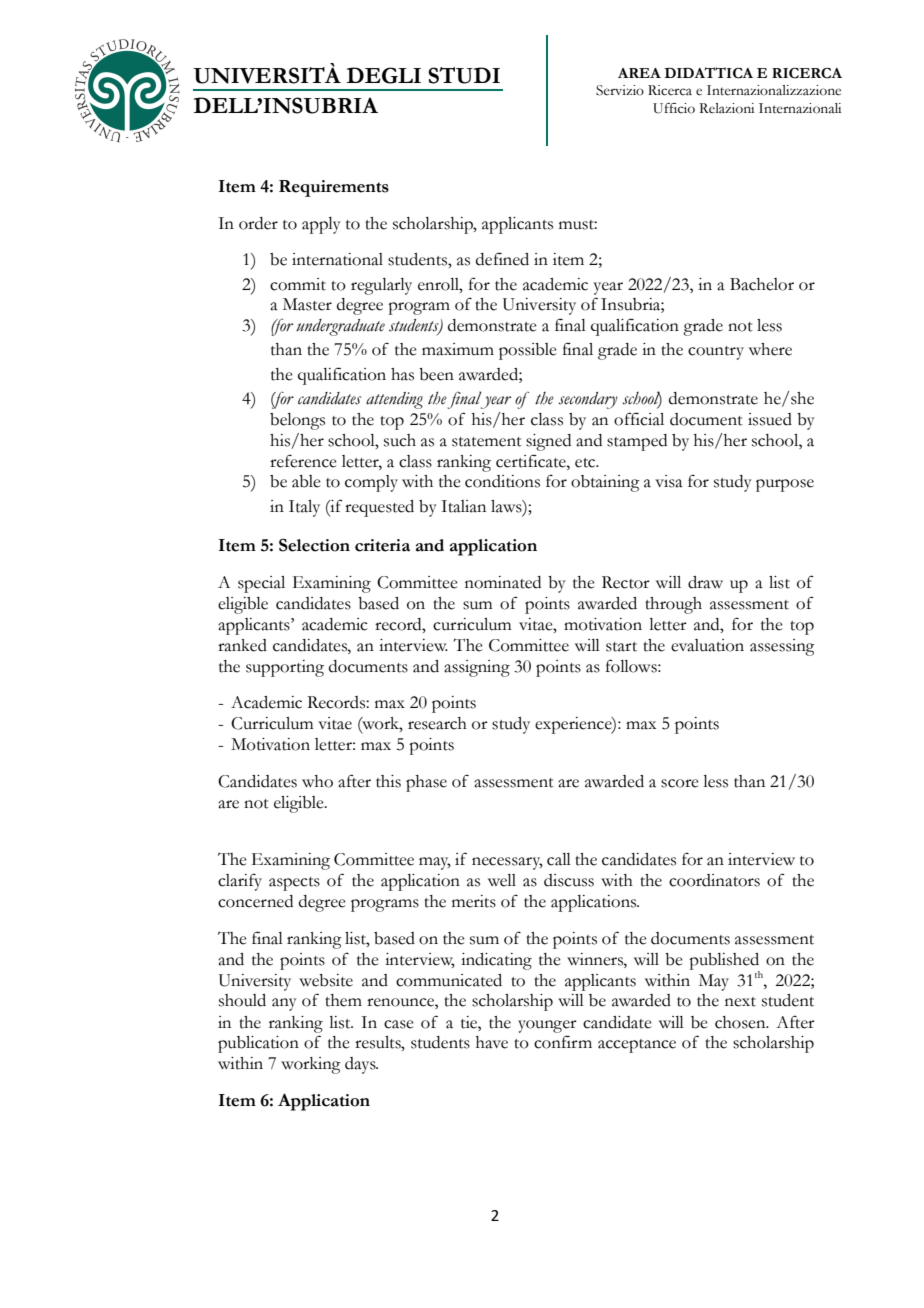 This document has height=1308, width=924. Describe the element at coordinates (284, 1004) in the document. I see `any` at that location.
